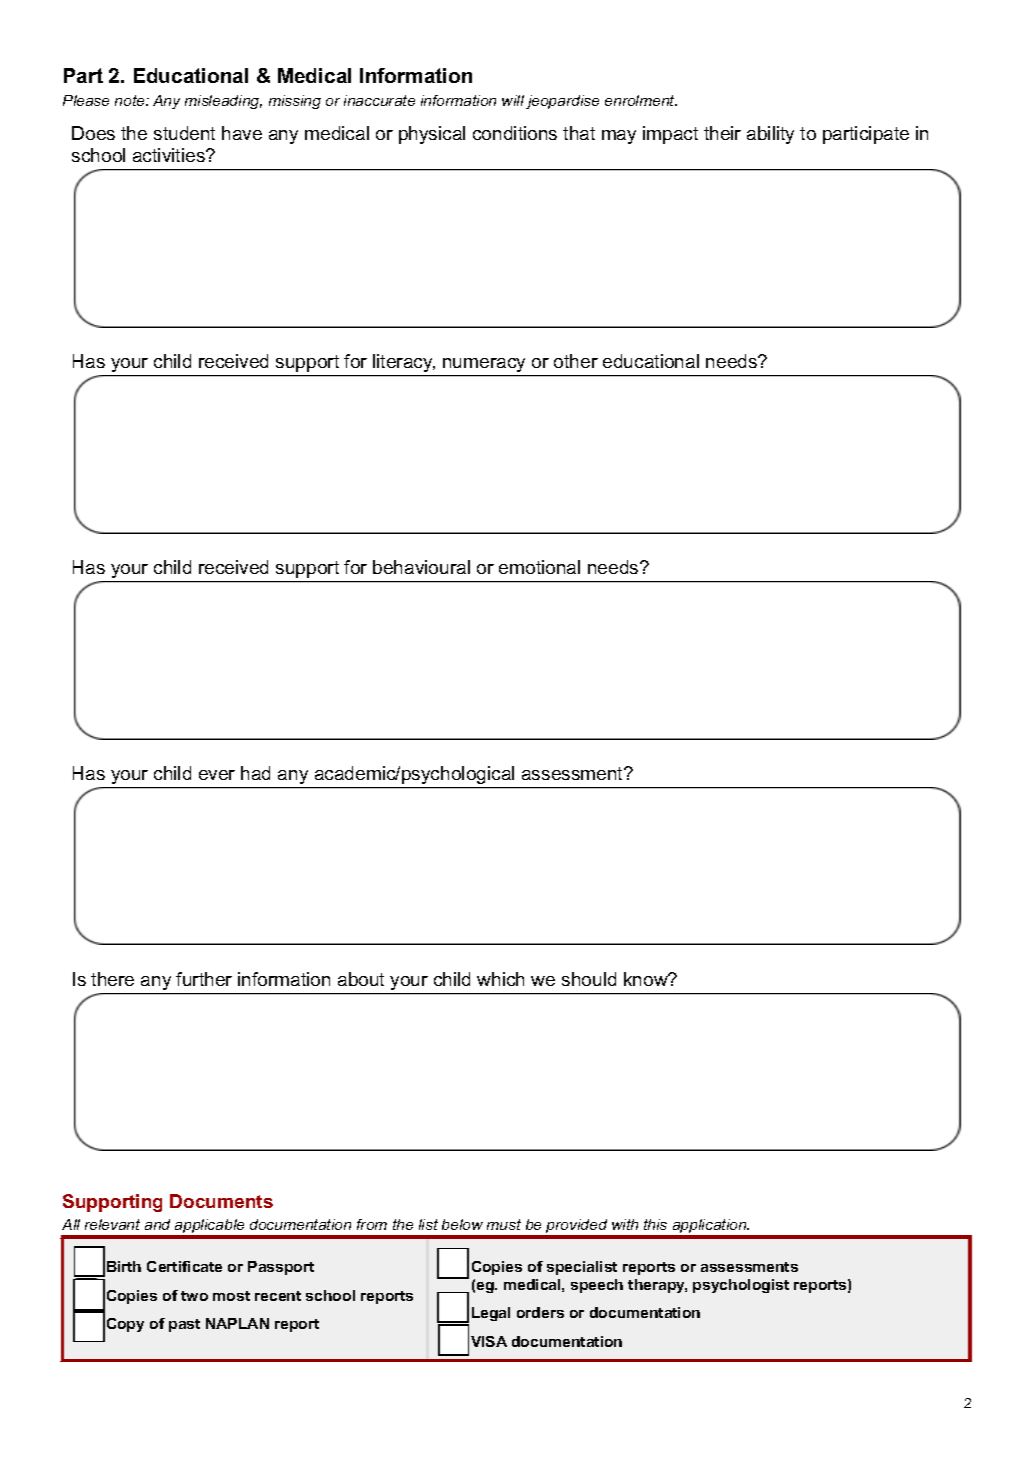 The image size is (1036, 1463). I want to click on Legal, so click(491, 1314).
